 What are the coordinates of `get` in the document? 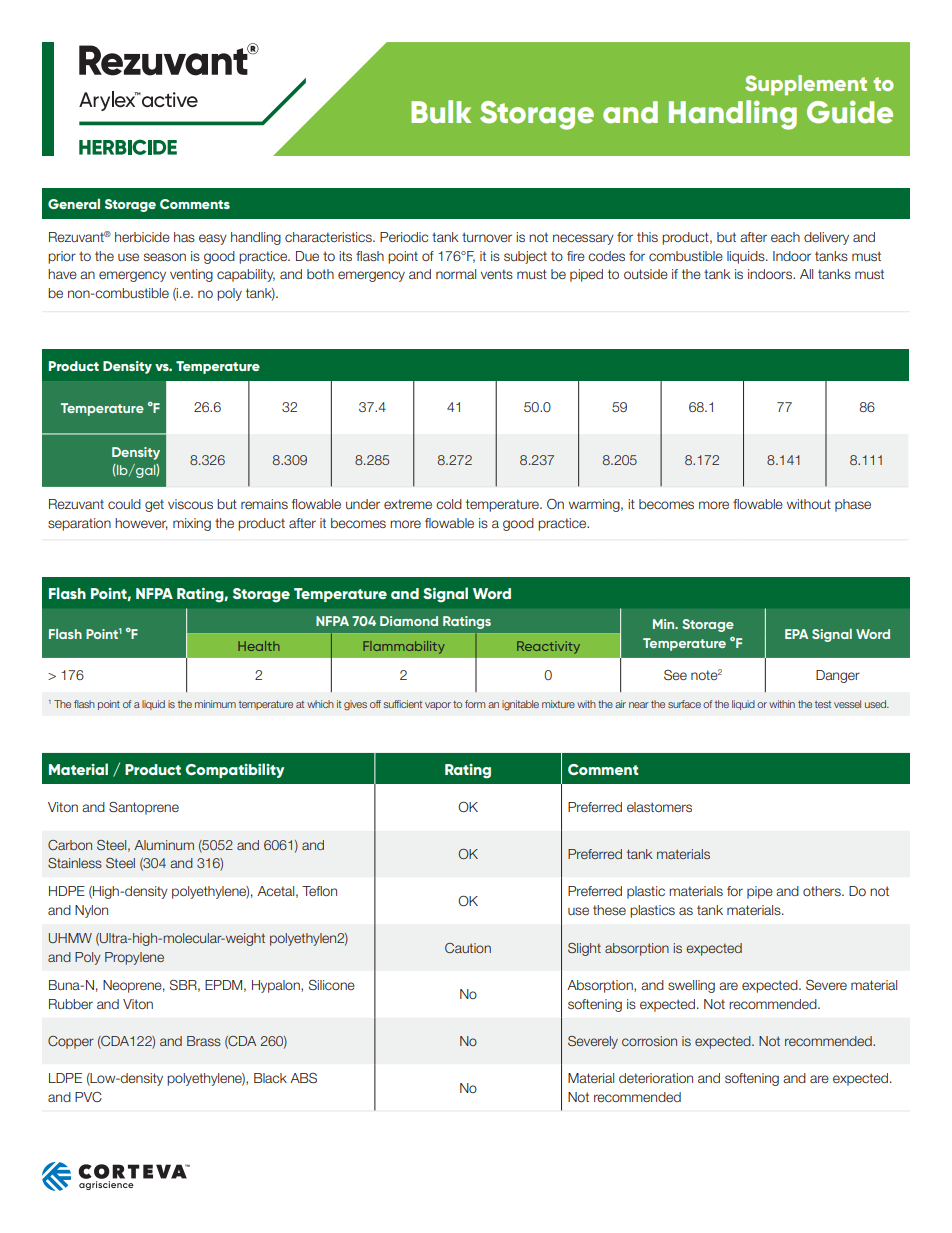 It's located at (154, 505).
